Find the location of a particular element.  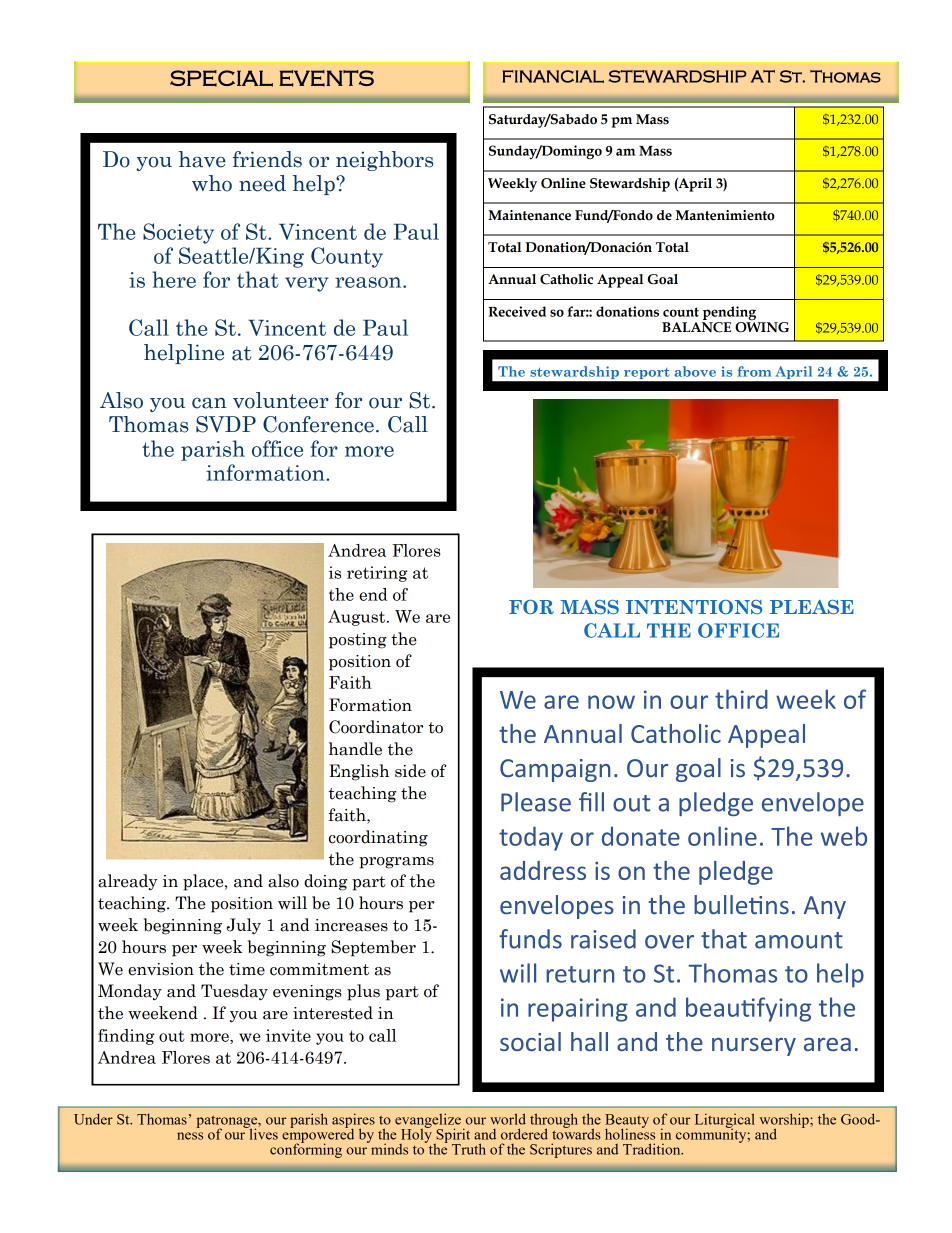

retiring is located at coordinates (377, 574).
